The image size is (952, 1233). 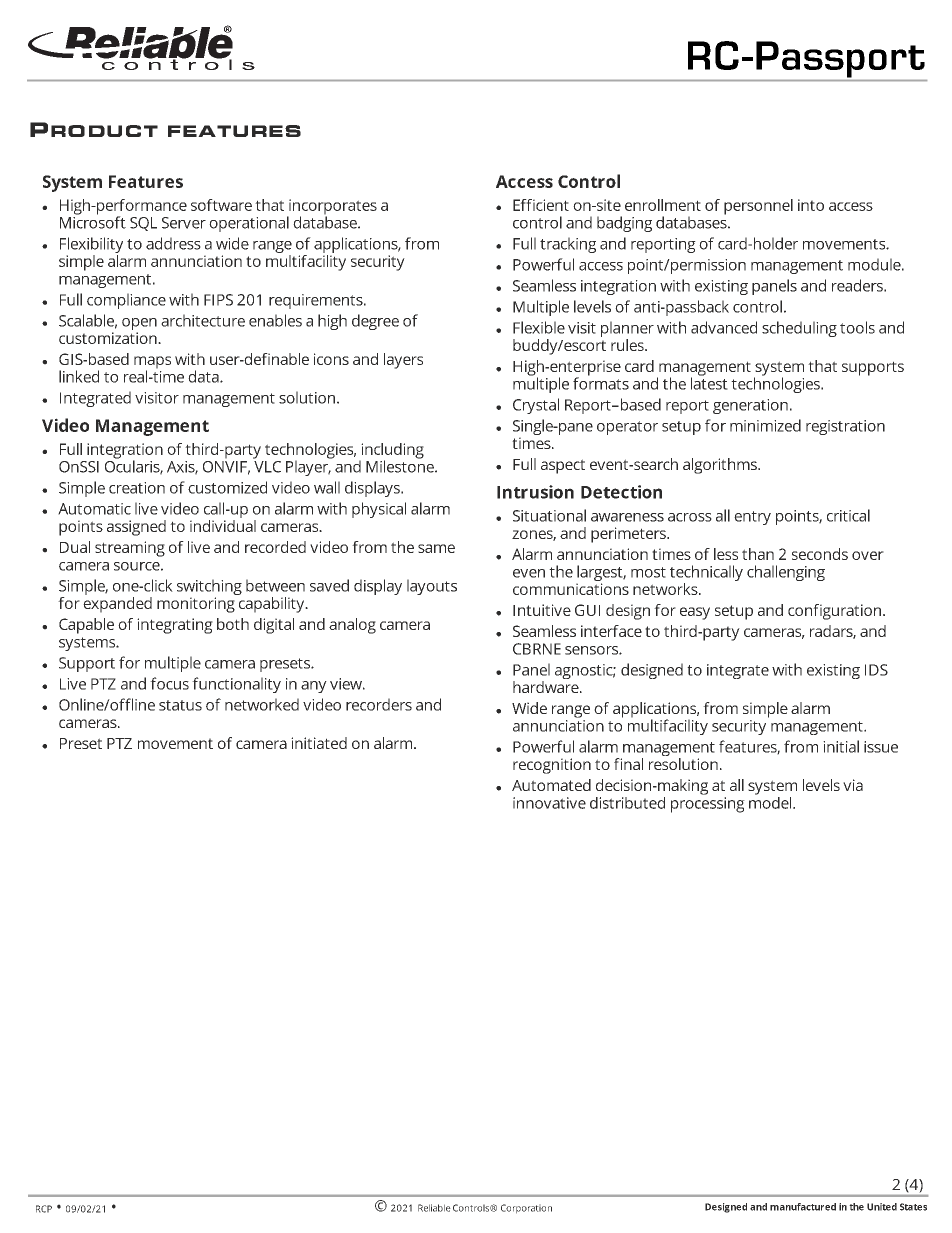 What do you see at coordinates (434, 1208) in the document?
I see `Reliable` at bounding box center [434, 1208].
